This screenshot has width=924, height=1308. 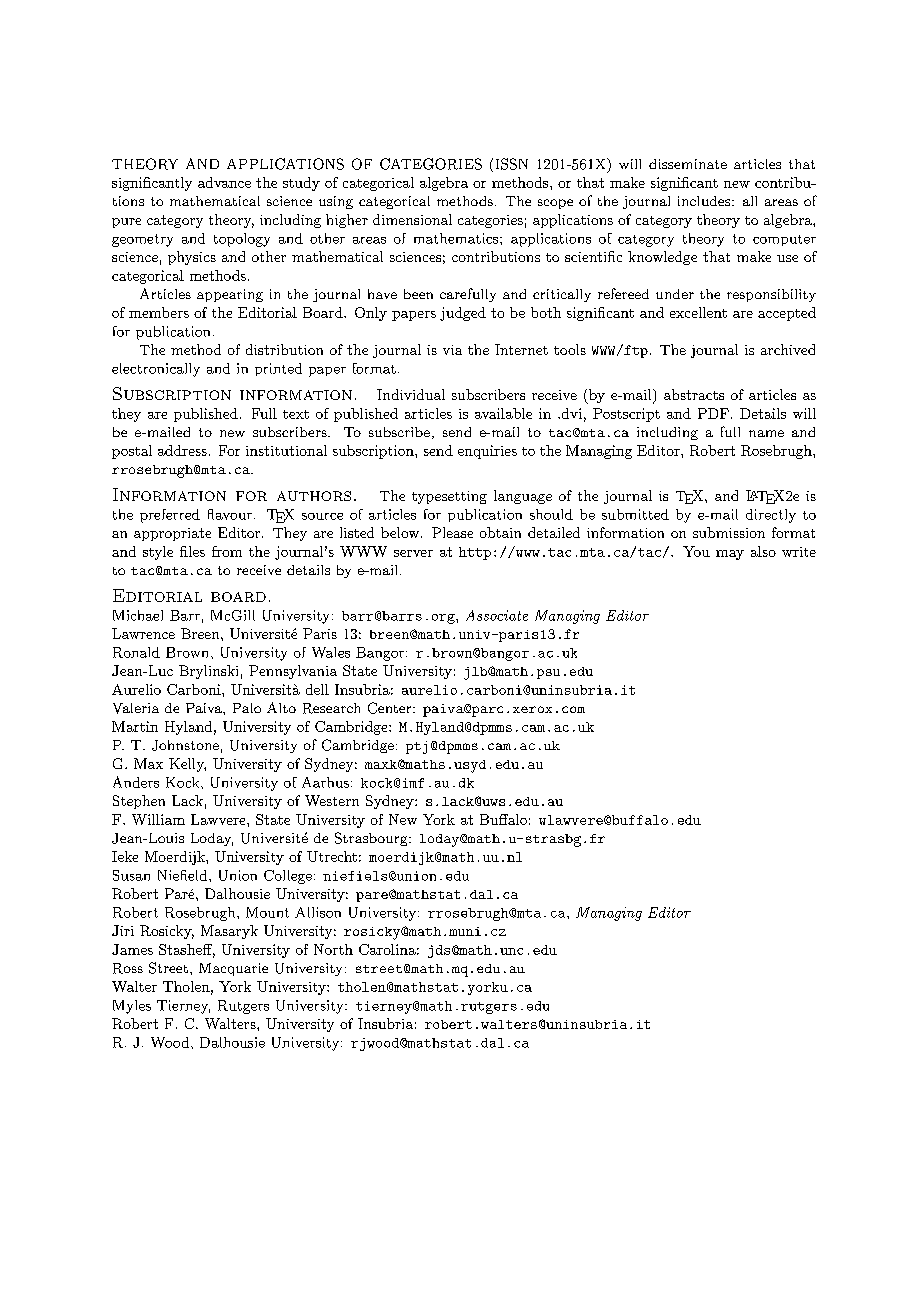 What do you see at coordinates (372, 839) in the screenshot?
I see `Strasbourg` at bounding box center [372, 839].
